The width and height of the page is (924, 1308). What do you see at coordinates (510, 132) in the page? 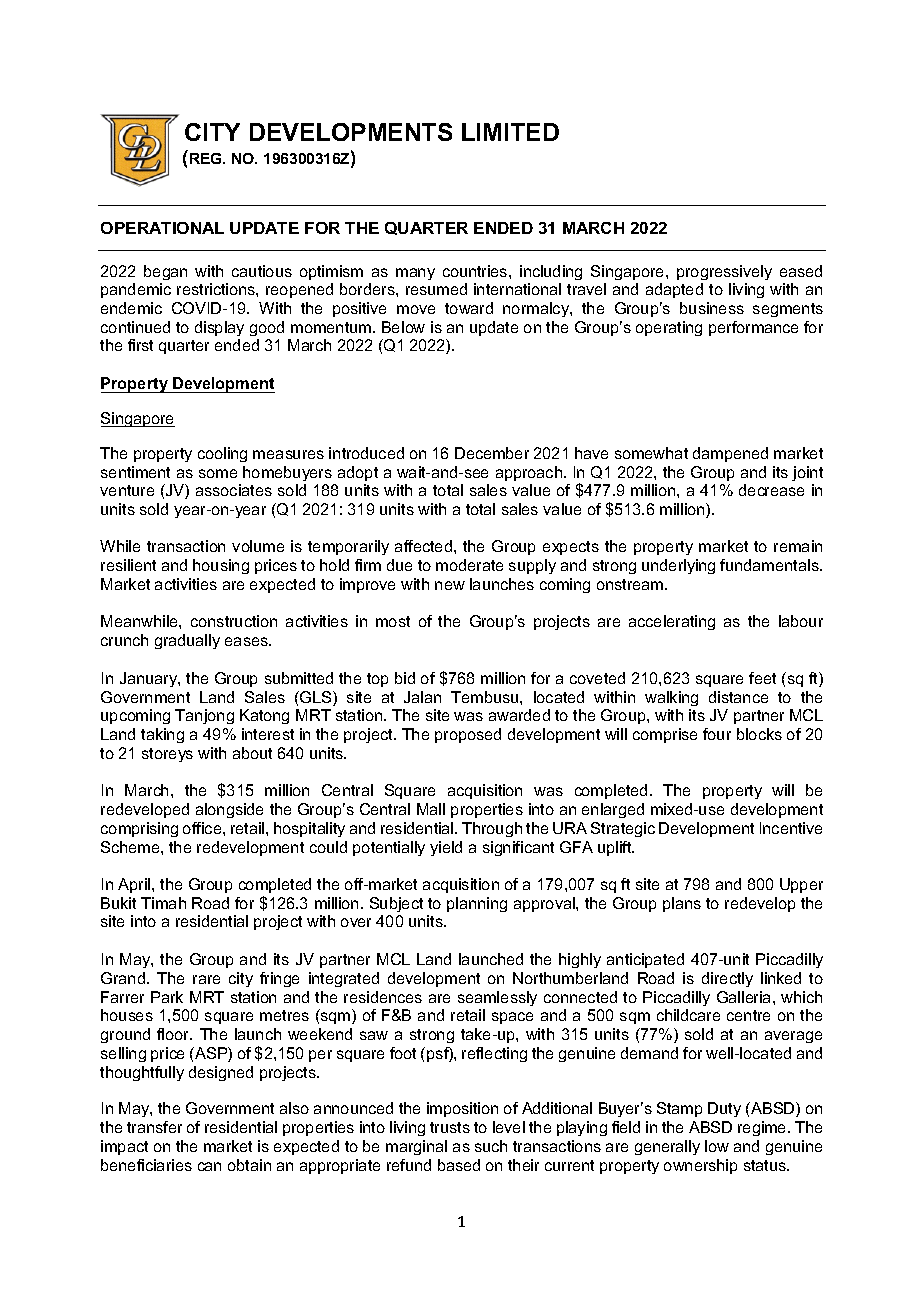
I see `LIMITED` at bounding box center [510, 132].
